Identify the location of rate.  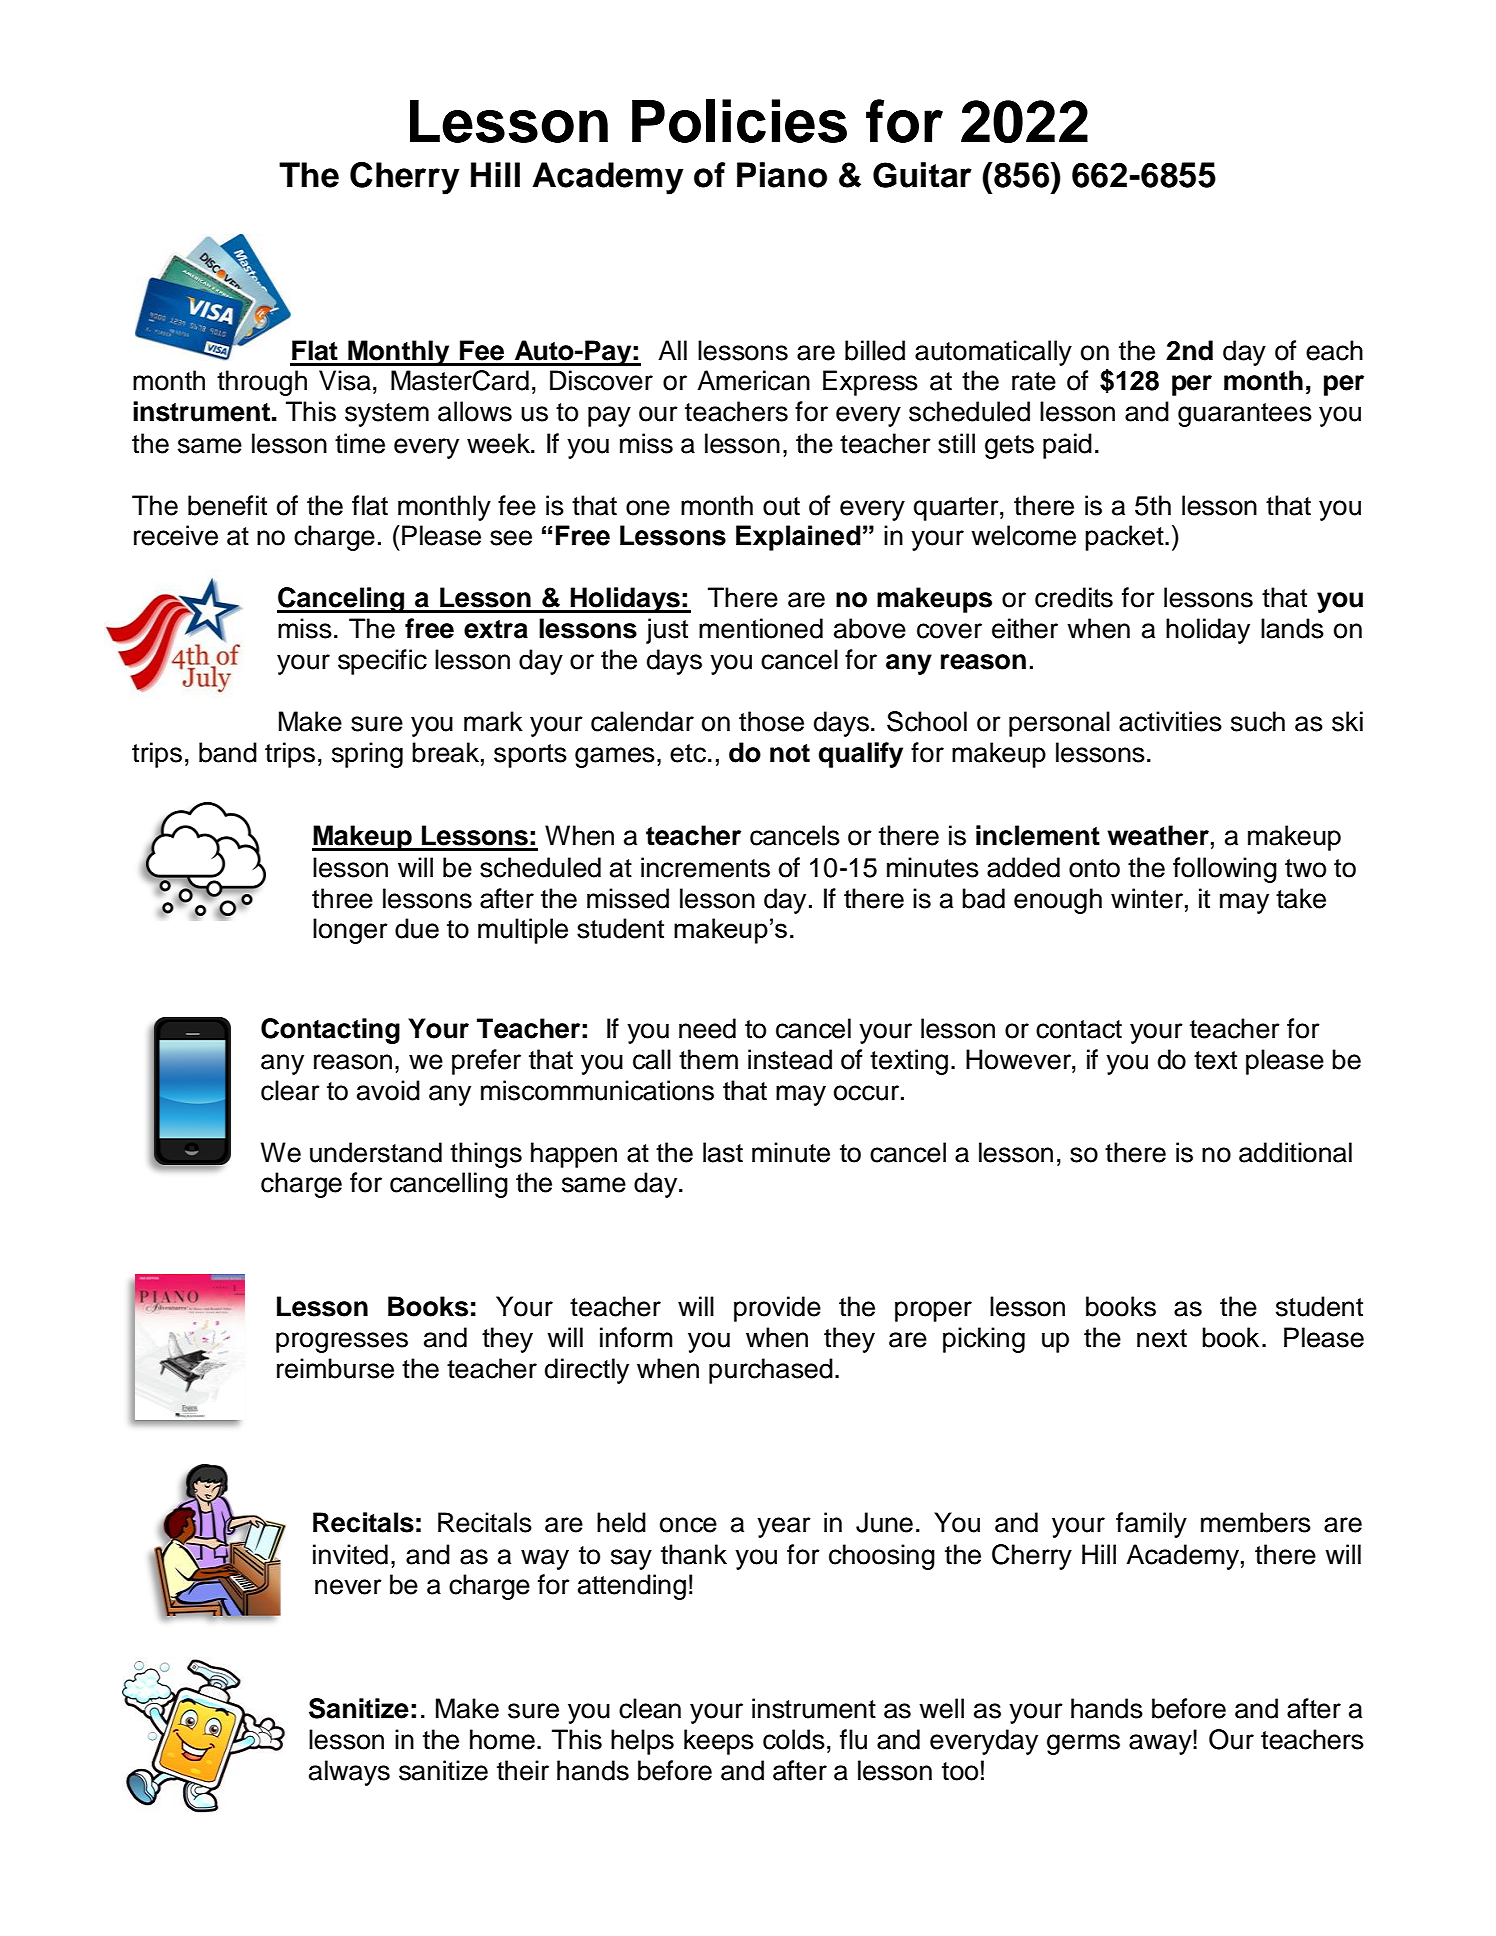
(1034, 381).
